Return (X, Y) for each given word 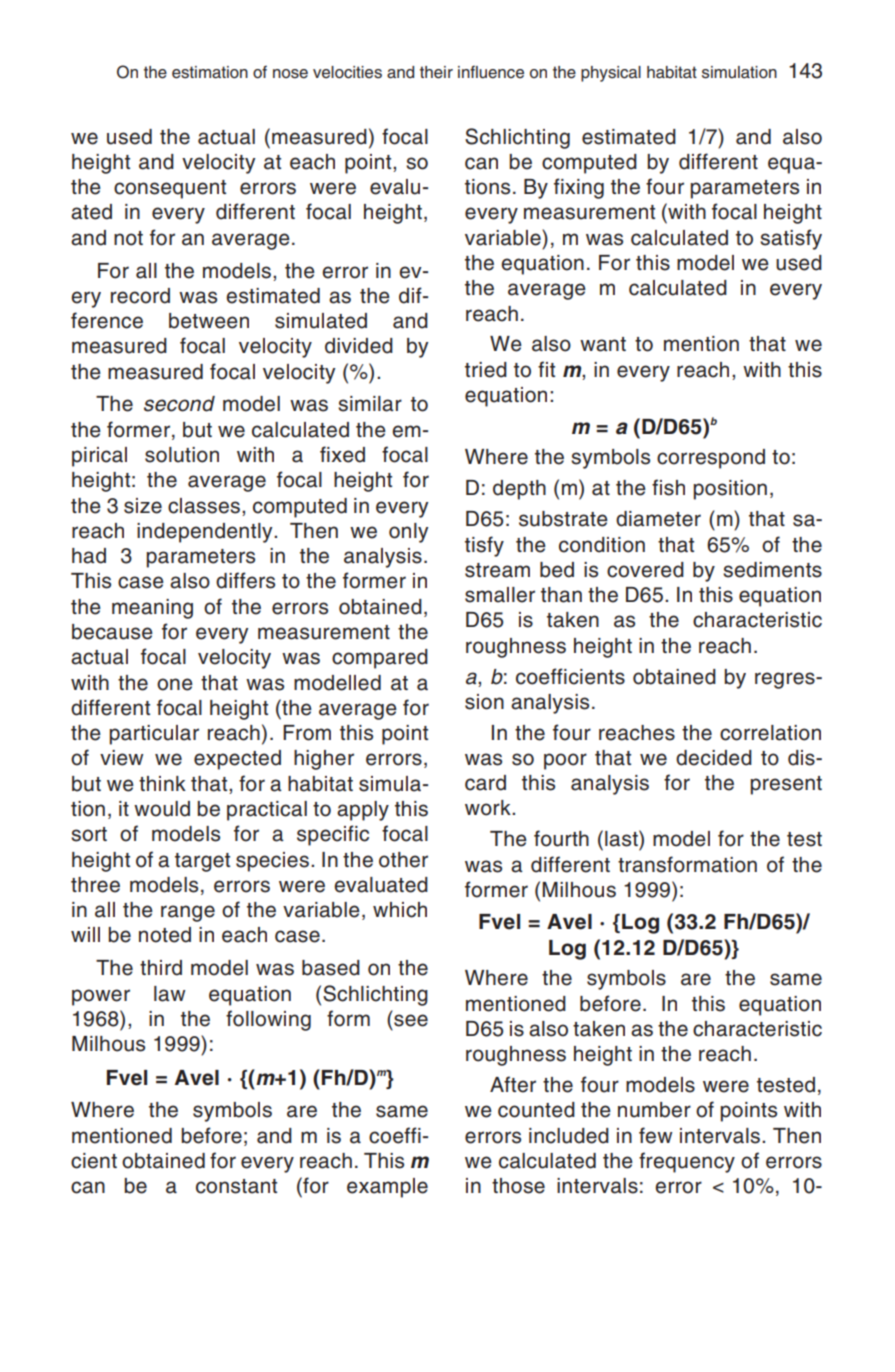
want (603, 344)
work (489, 808)
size (143, 506)
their (436, 72)
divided (359, 346)
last (622, 838)
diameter (658, 519)
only (409, 533)
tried (486, 370)
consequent (170, 189)
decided (714, 758)
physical (611, 74)
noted (165, 935)
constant (236, 1186)
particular (154, 735)
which (400, 910)
